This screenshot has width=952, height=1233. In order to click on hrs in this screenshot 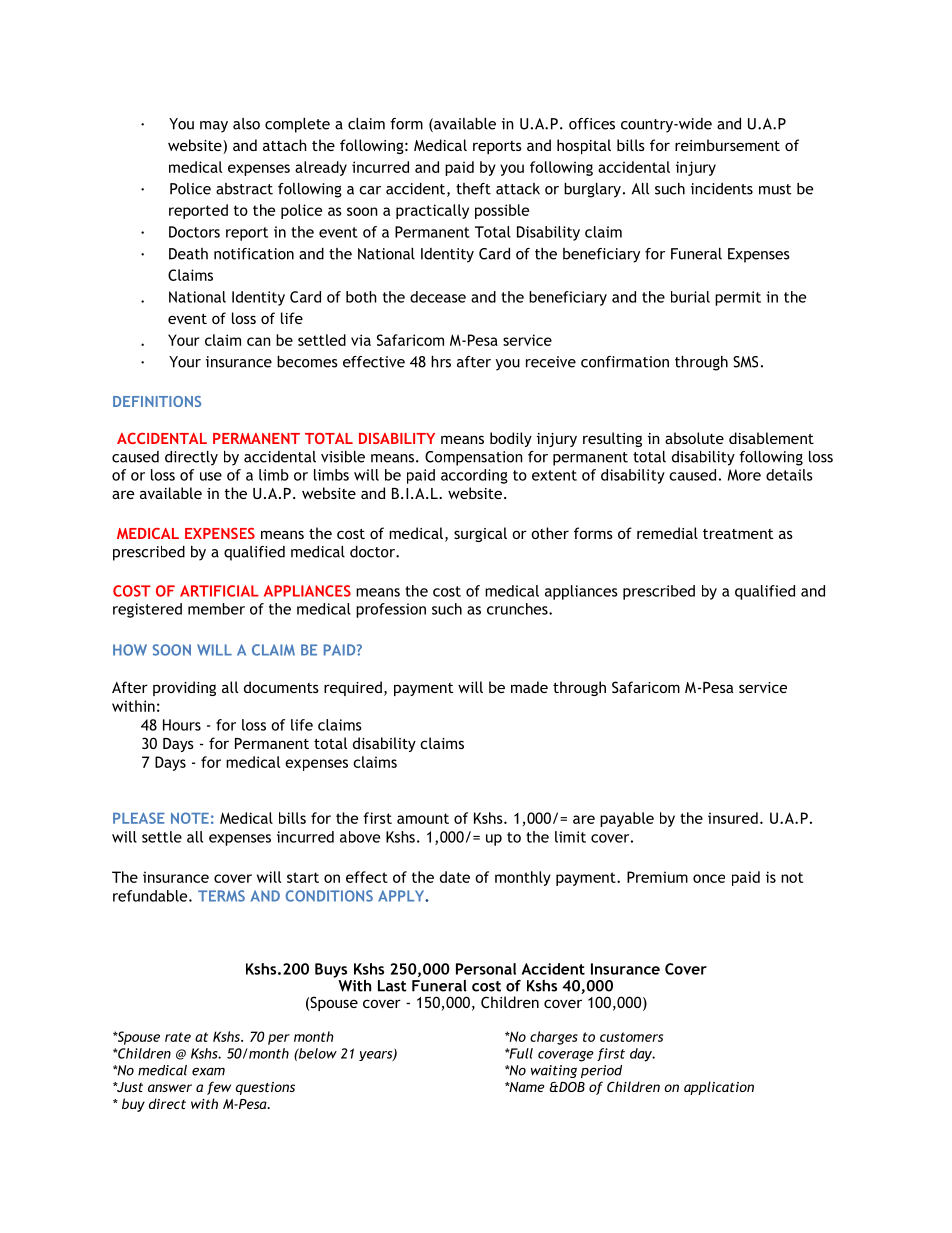, I will do `click(441, 362)`.
